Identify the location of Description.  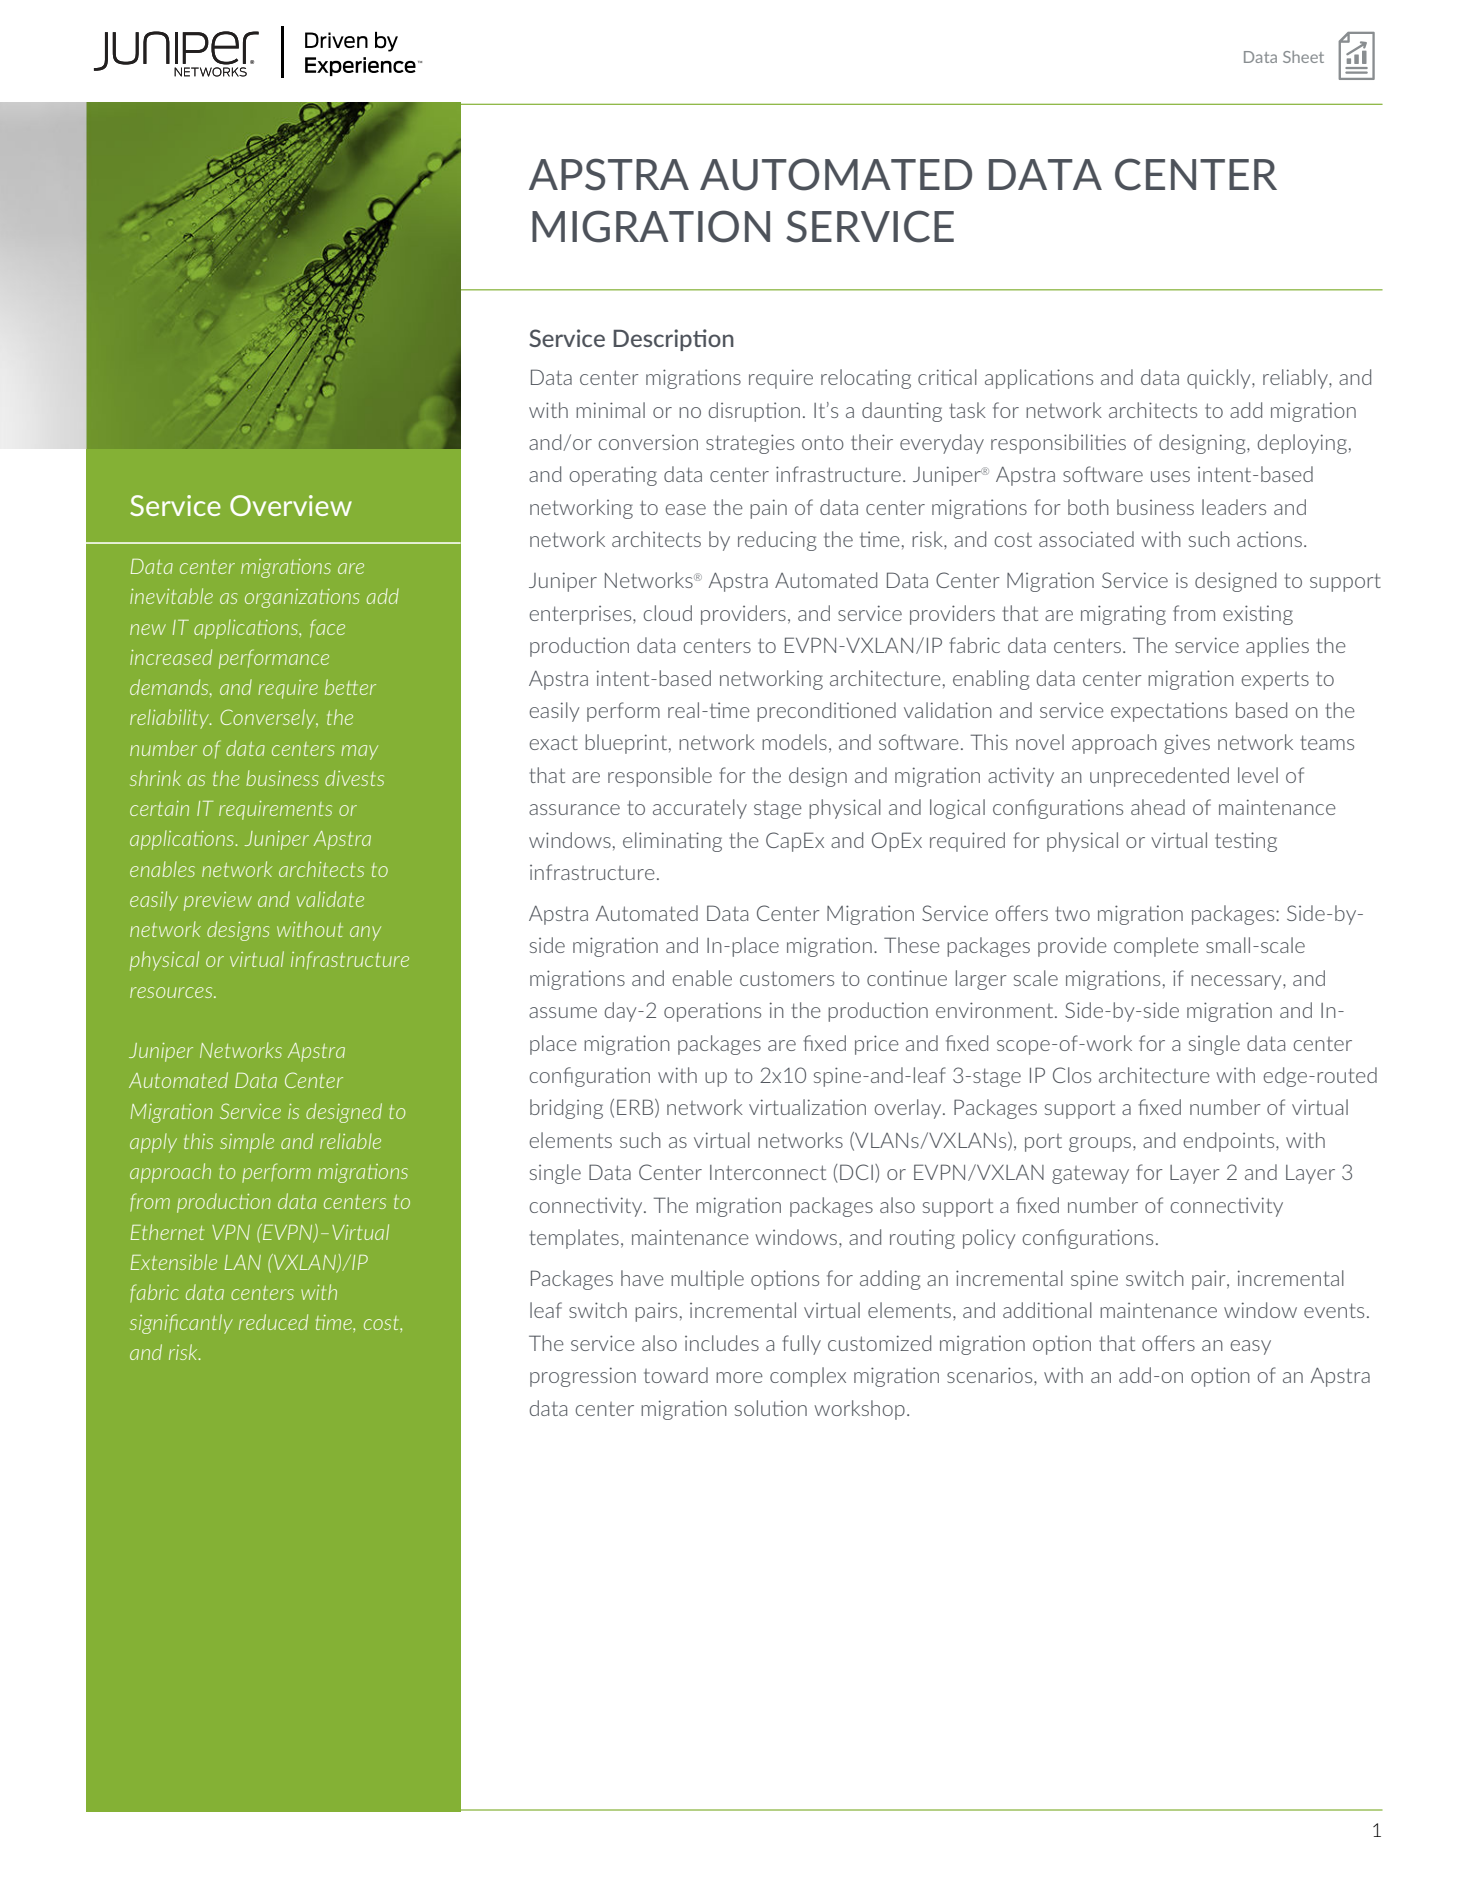
(673, 340).
